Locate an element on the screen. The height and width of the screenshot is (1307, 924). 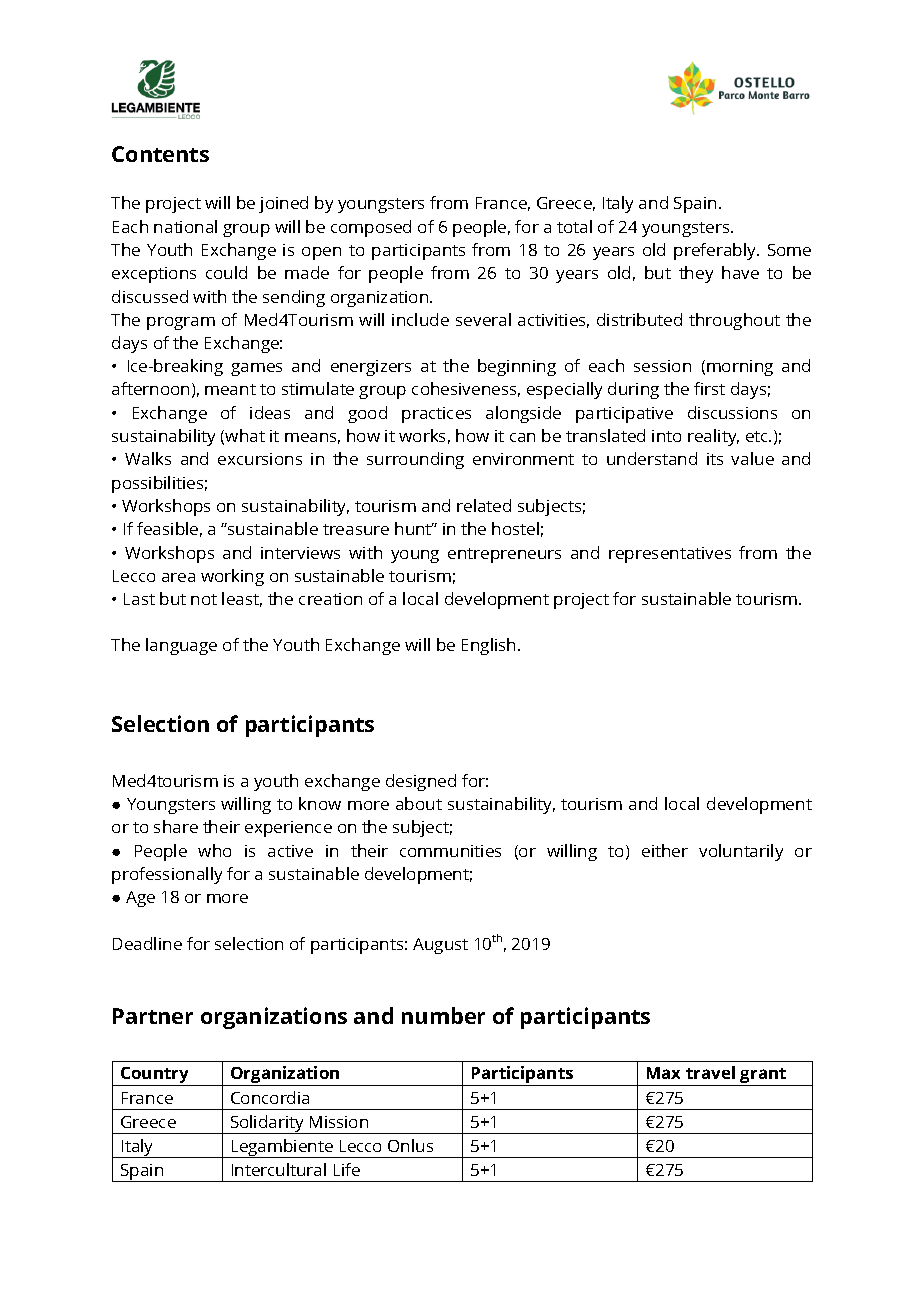
what is located at coordinates (245, 435).
